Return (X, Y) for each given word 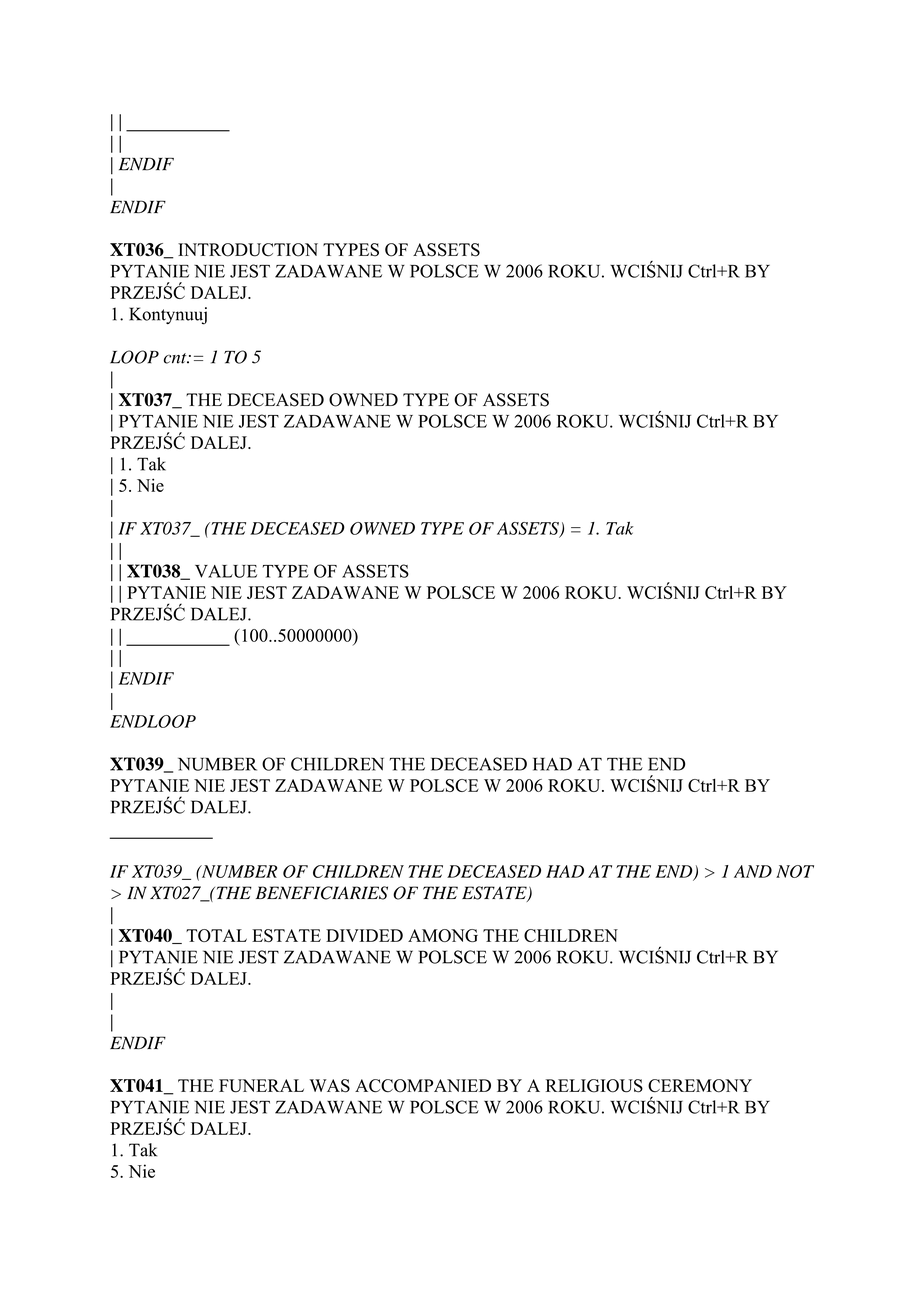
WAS (330, 1086)
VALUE (226, 571)
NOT (795, 871)
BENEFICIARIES (322, 893)
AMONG (443, 935)
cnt (176, 358)
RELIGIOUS (594, 1086)
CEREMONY (700, 1086)
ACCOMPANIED (423, 1086)
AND (753, 871)
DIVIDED (364, 935)
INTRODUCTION (248, 250)
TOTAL (216, 935)
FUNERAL (261, 1086)
